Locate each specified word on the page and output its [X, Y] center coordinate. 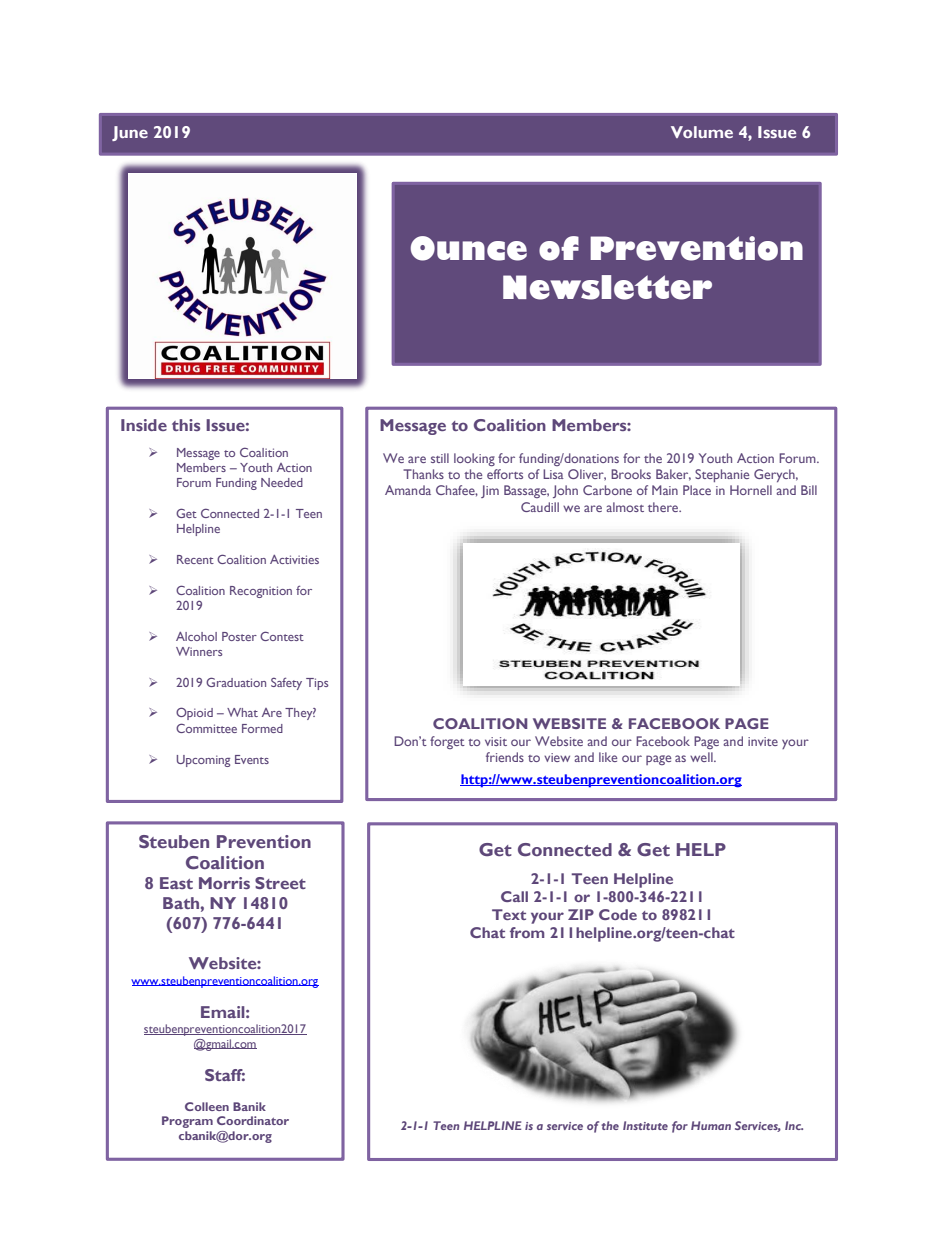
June [130, 133]
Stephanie [722, 475]
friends [505, 757]
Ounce [468, 248]
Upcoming [203, 761]
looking [474, 459]
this [186, 425]
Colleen [207, 1106]
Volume [702, 132]
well [702, 757]
